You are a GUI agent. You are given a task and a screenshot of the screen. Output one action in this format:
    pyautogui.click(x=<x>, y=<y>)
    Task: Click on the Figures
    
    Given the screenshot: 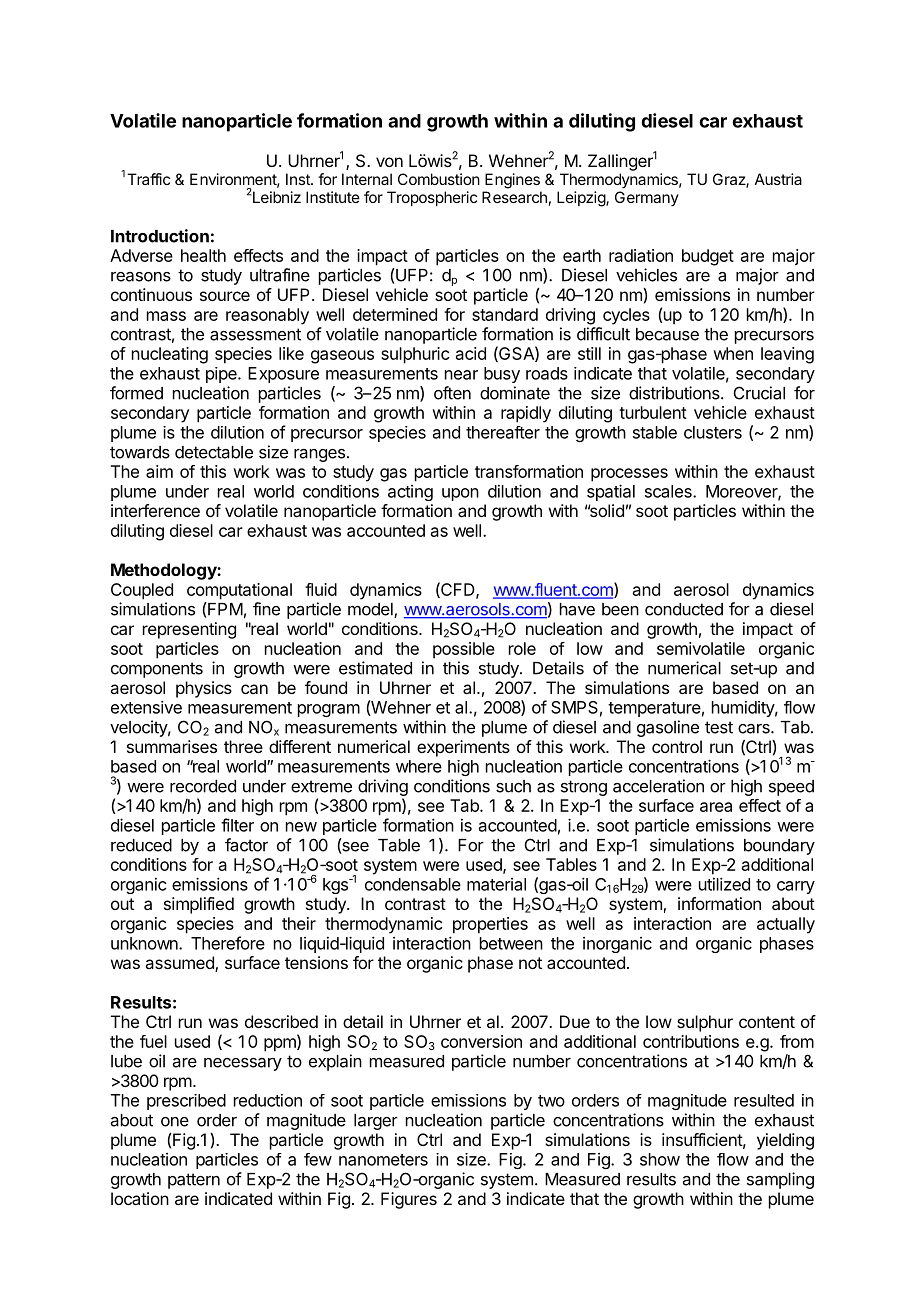 What is the action you would take?
    pyautogui.click(x=409, y=1200)
